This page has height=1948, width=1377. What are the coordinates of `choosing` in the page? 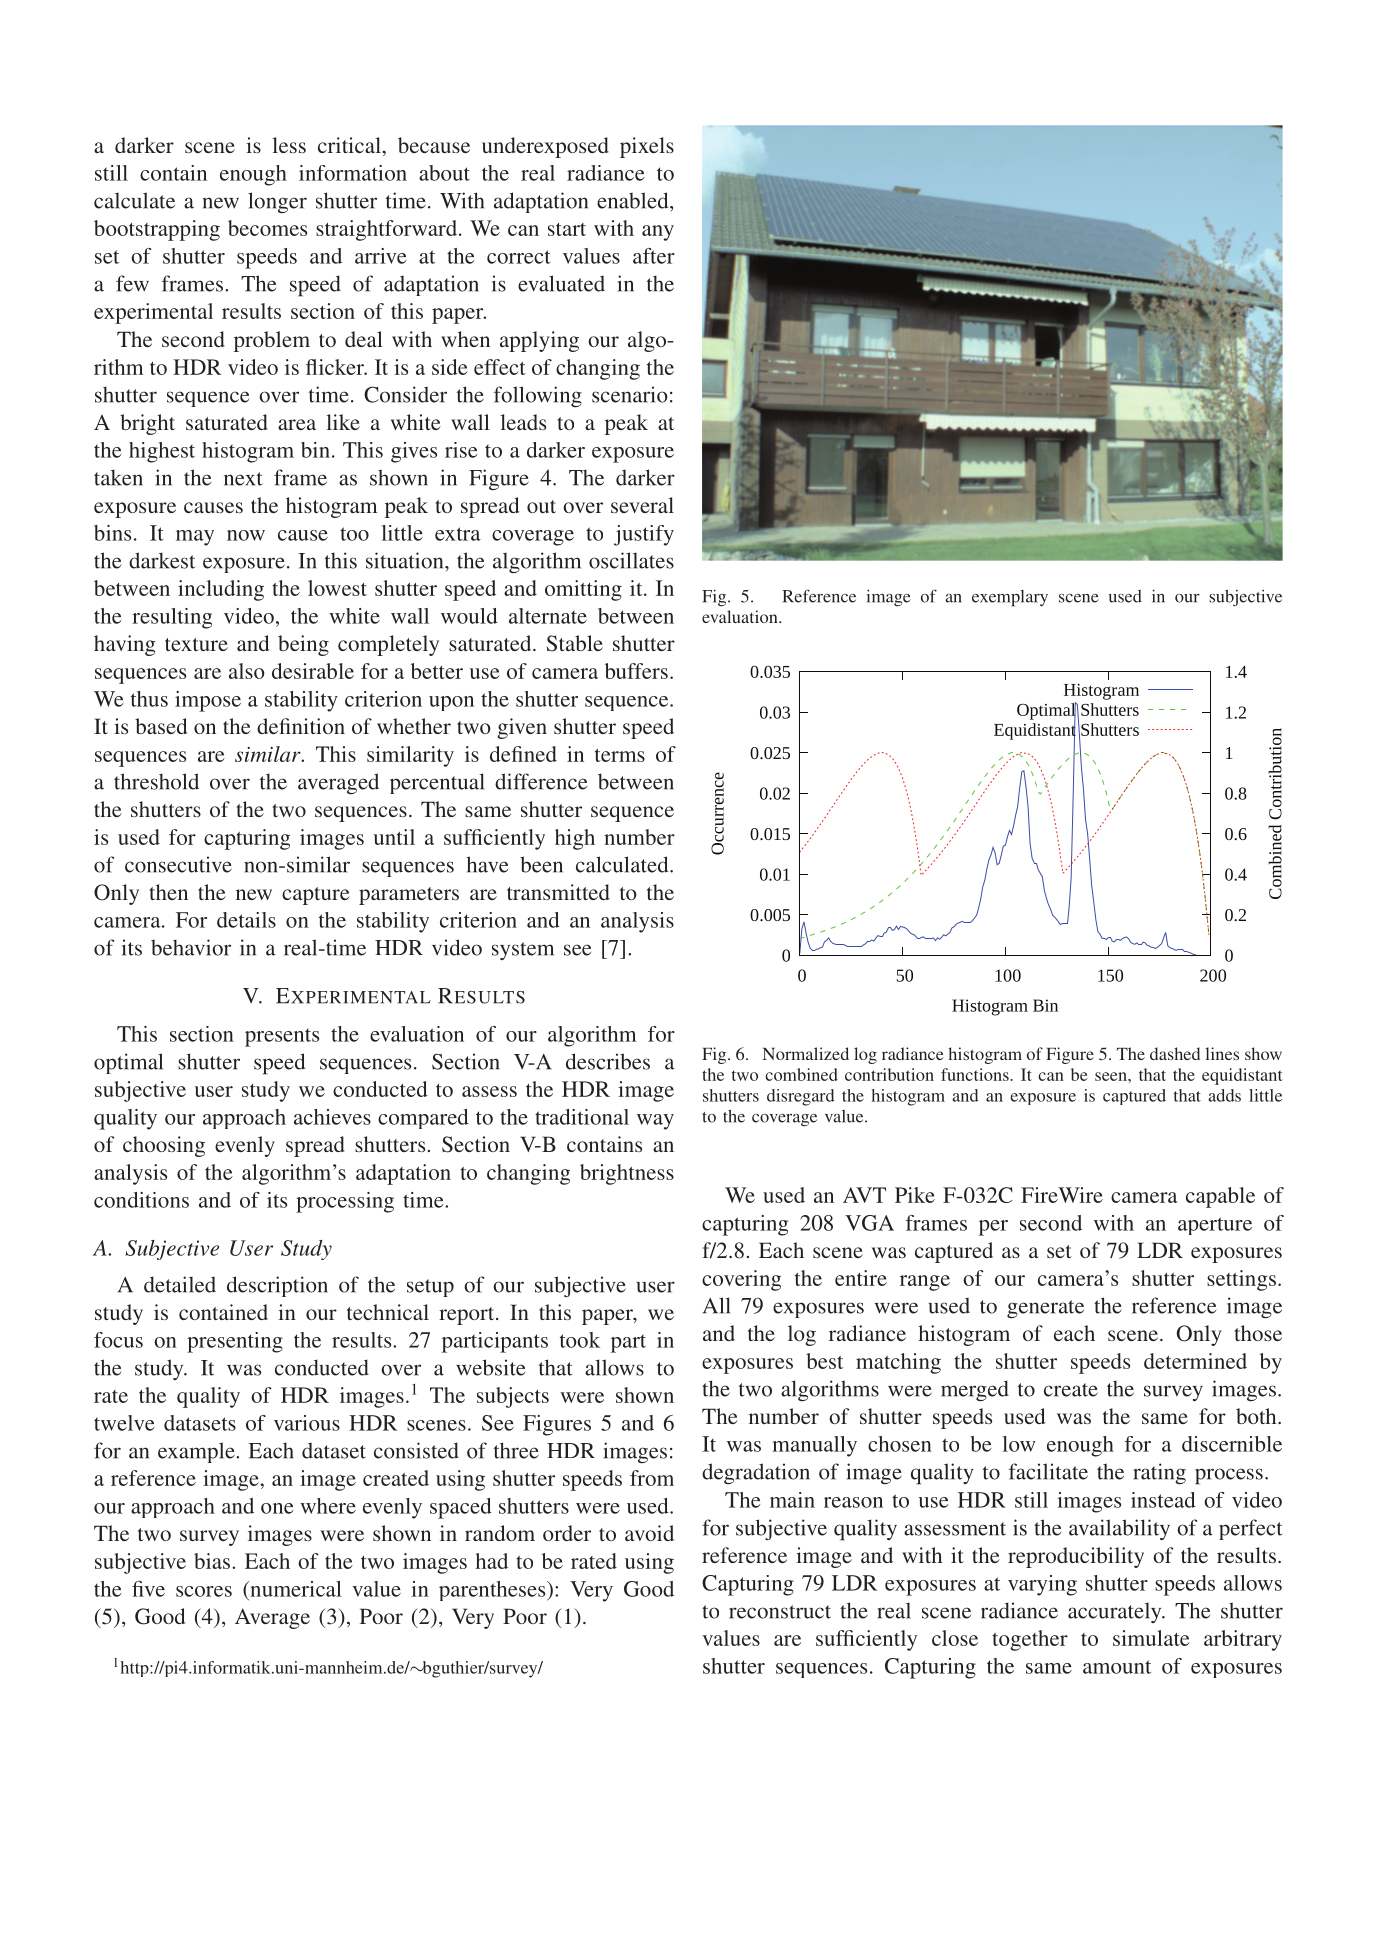 It's located at (164, 1146).
